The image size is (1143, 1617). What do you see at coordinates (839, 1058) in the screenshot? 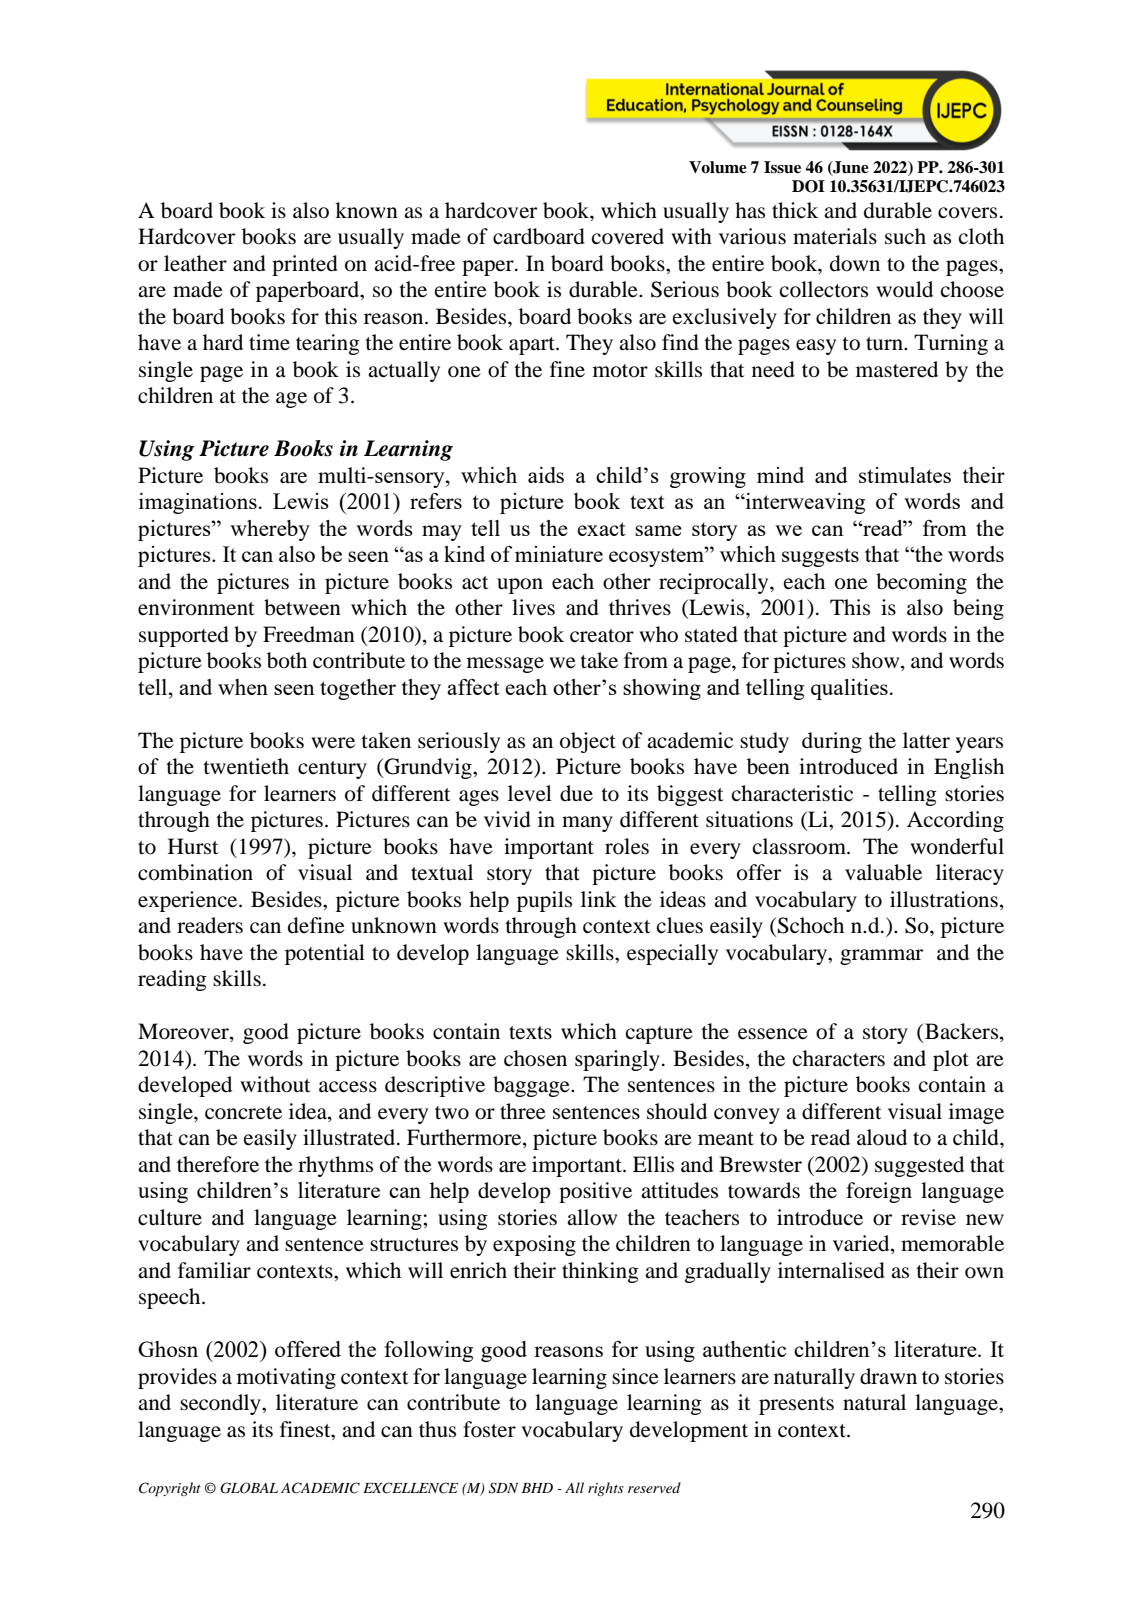
I see `characters` at bounding box center [839, 1058].
